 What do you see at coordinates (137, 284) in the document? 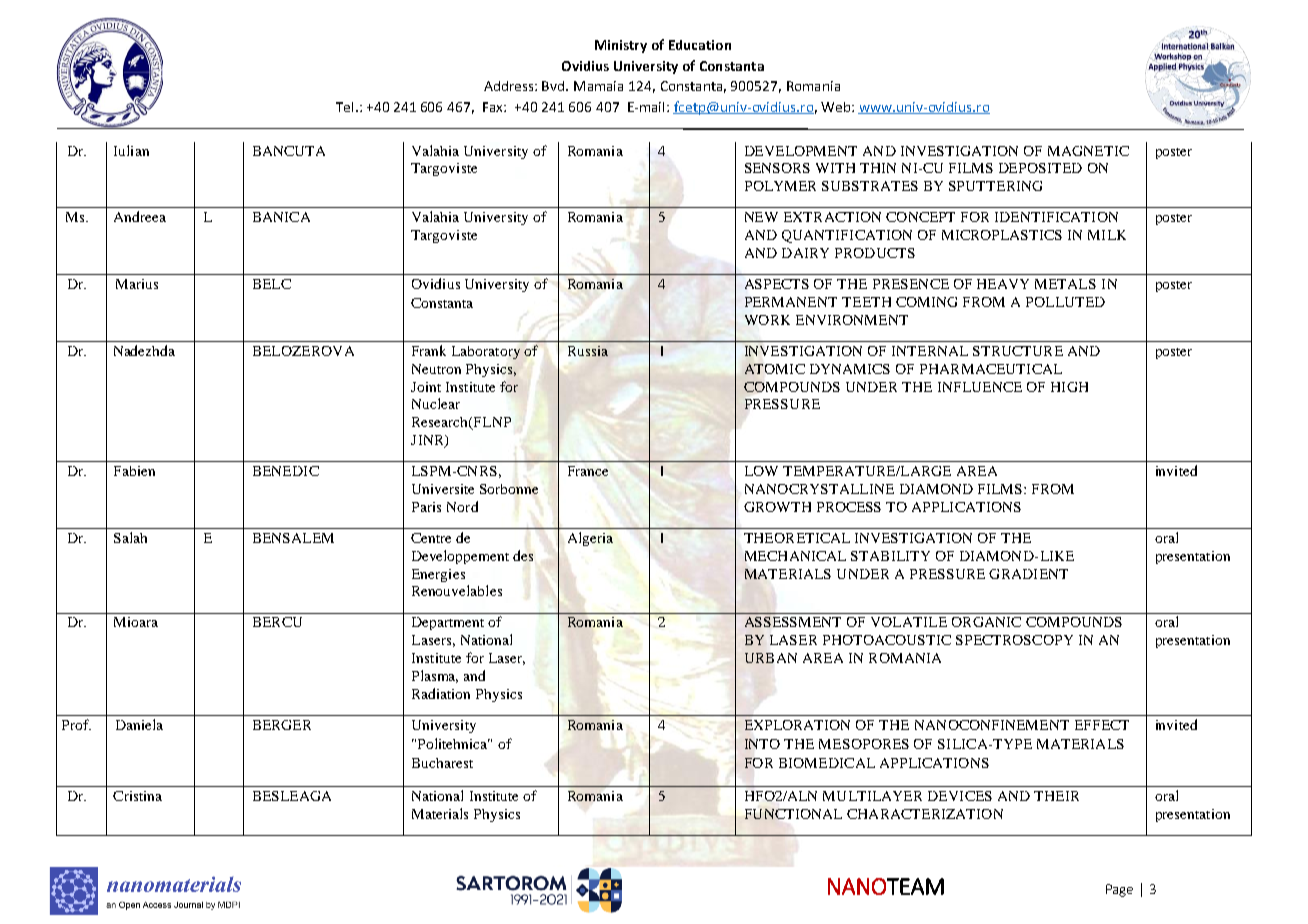
I see `Marius` at bounding box center [137, 284].
